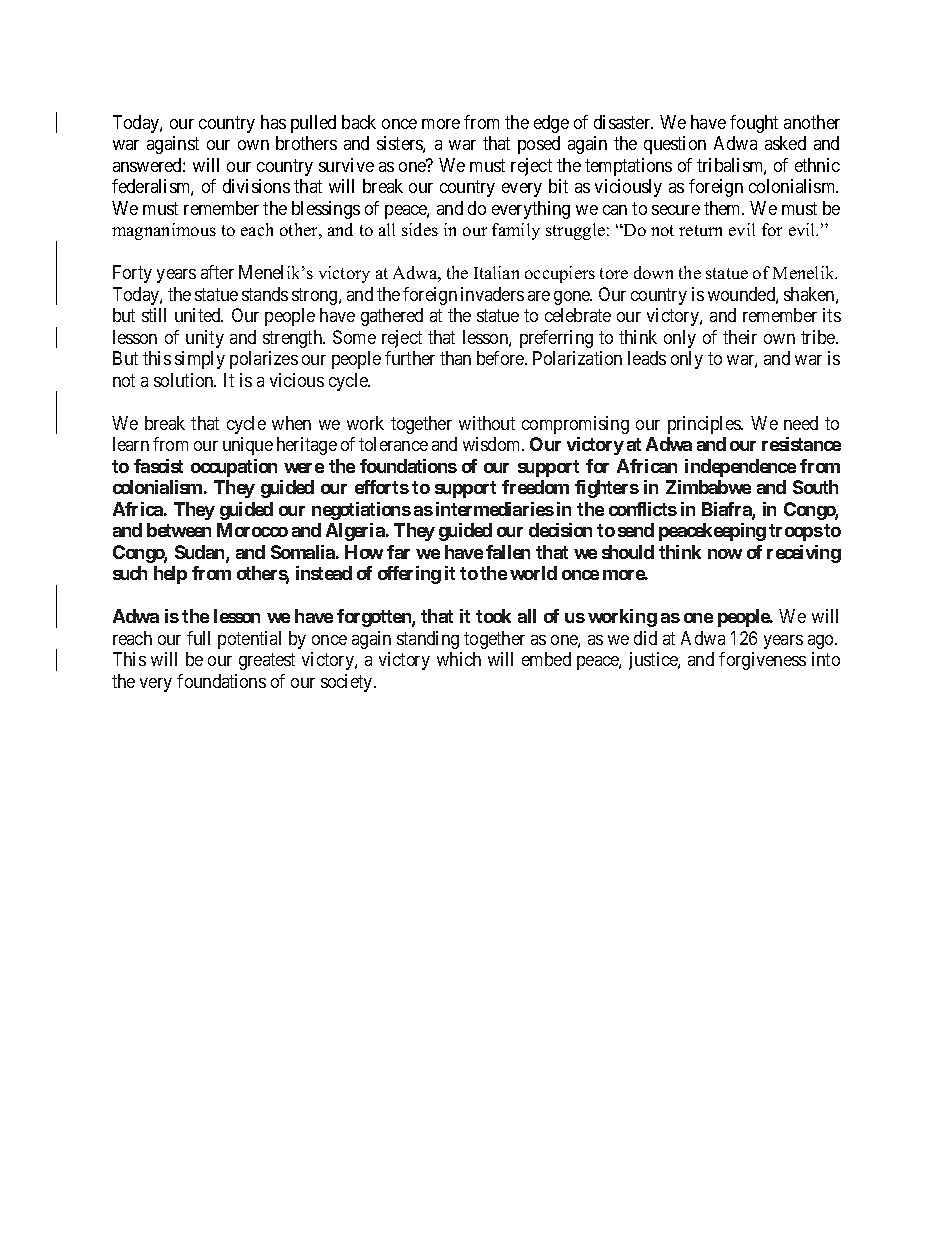 The height and width of the screenshot is (1233, 952). What do you see at coordinates (459, 659) in the screenshot?
I see `which` at bounding box center [459, 659].
